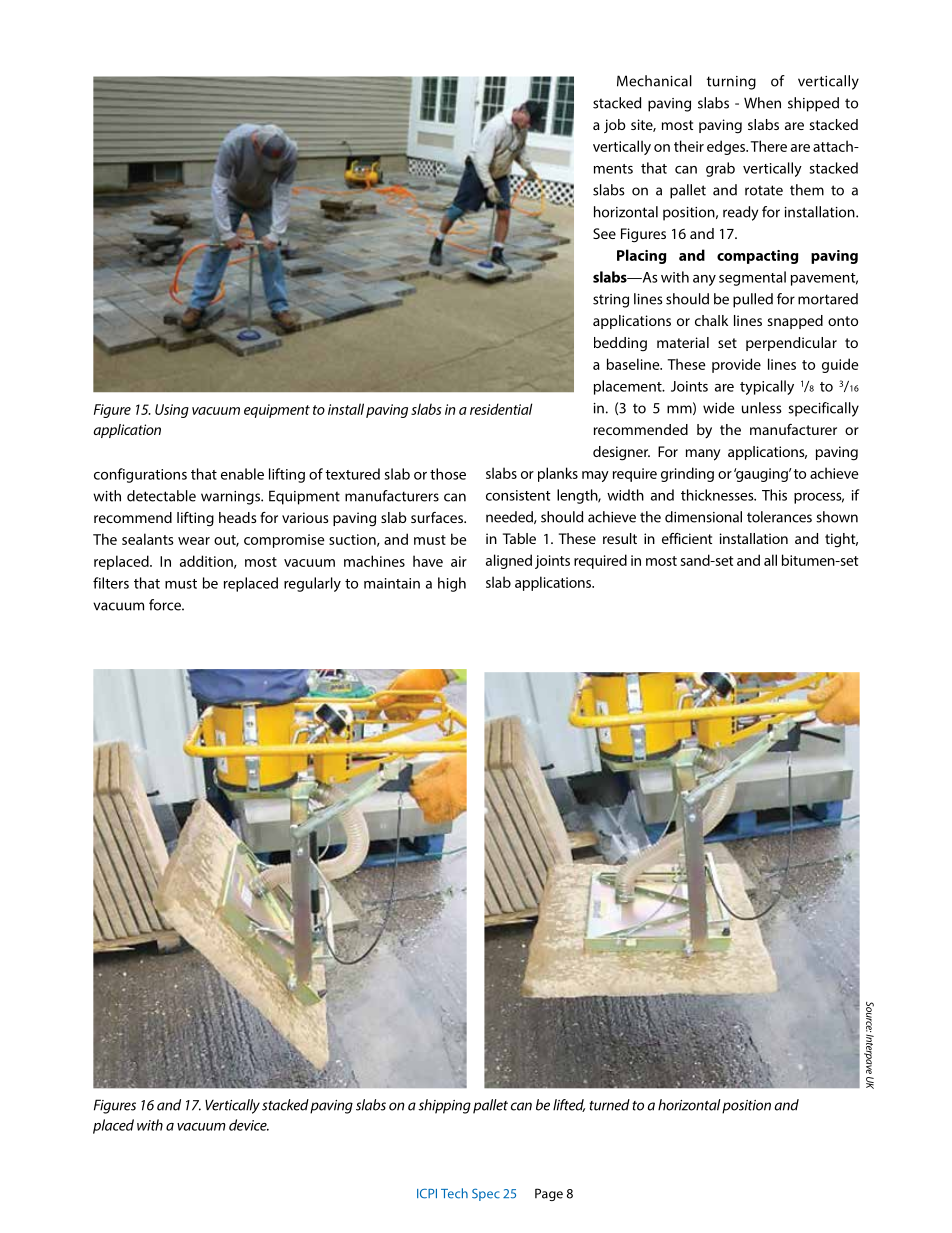  I want to click on Tech, so click(454, 1193).
